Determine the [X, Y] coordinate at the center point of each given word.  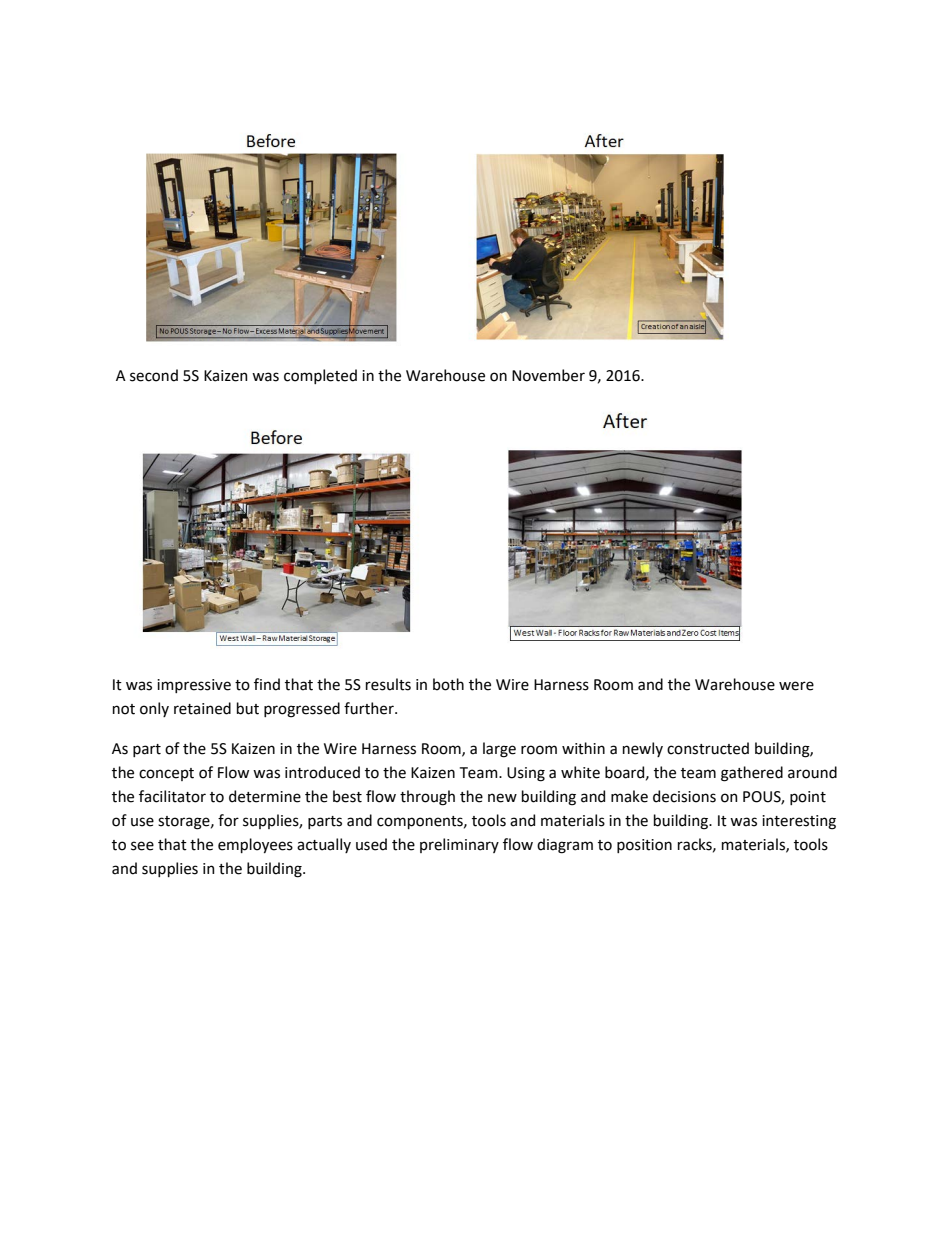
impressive [194, 686]
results [388, 684]
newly [643, 749]
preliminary [459, 845]
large [499, 750]
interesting [799, 822]
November [548, 375]
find [267, 684]
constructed [708, 748]
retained [202, 708]
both [448, 684]
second [154, 375]
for [228, 820]
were [796, 686]
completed [320, 376]
